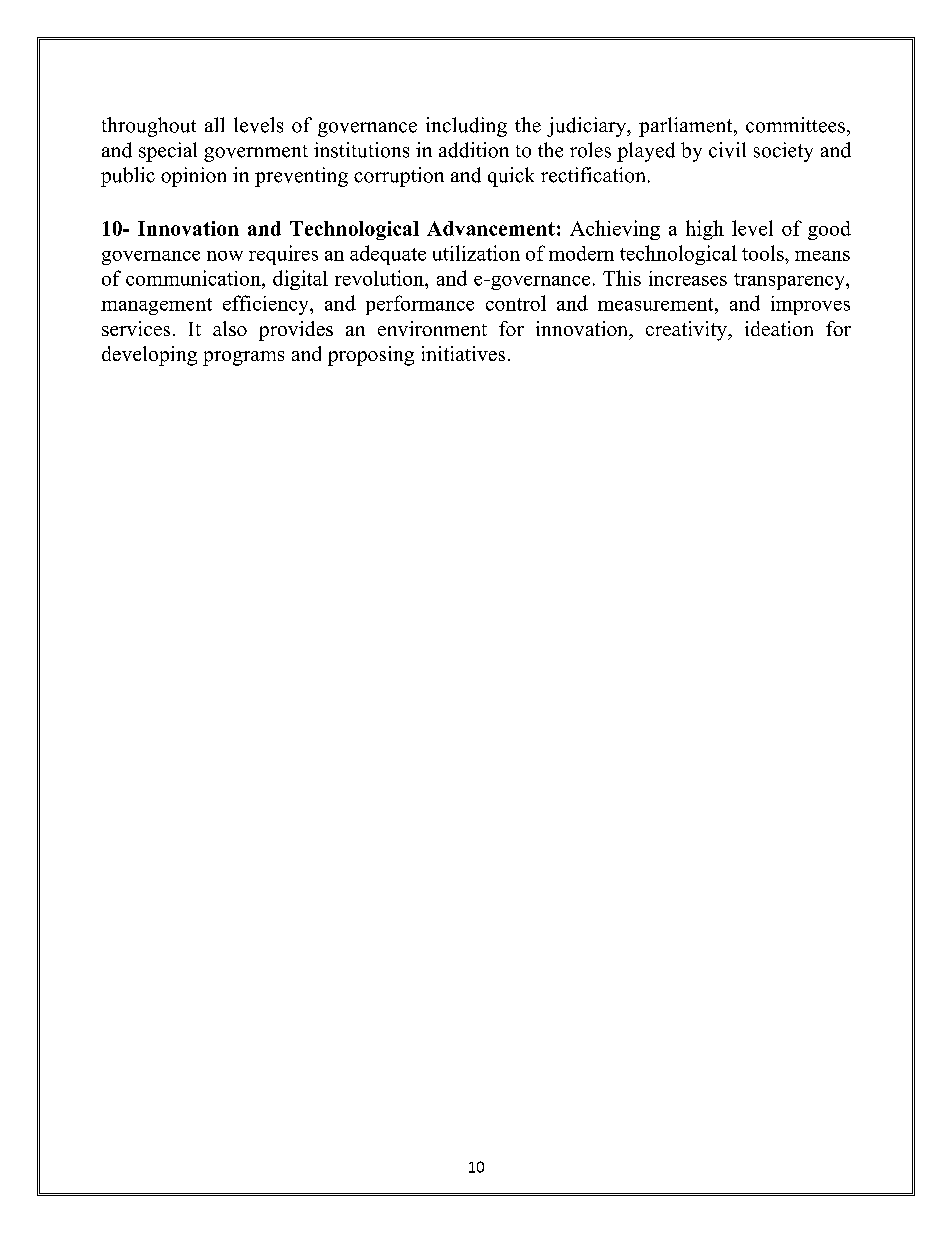 The width and height of the screenshot is (952, 1233). What do you see at coordinates (243, 358) in the screenshot?
I see `programs` at bounding box center [243, 358].
